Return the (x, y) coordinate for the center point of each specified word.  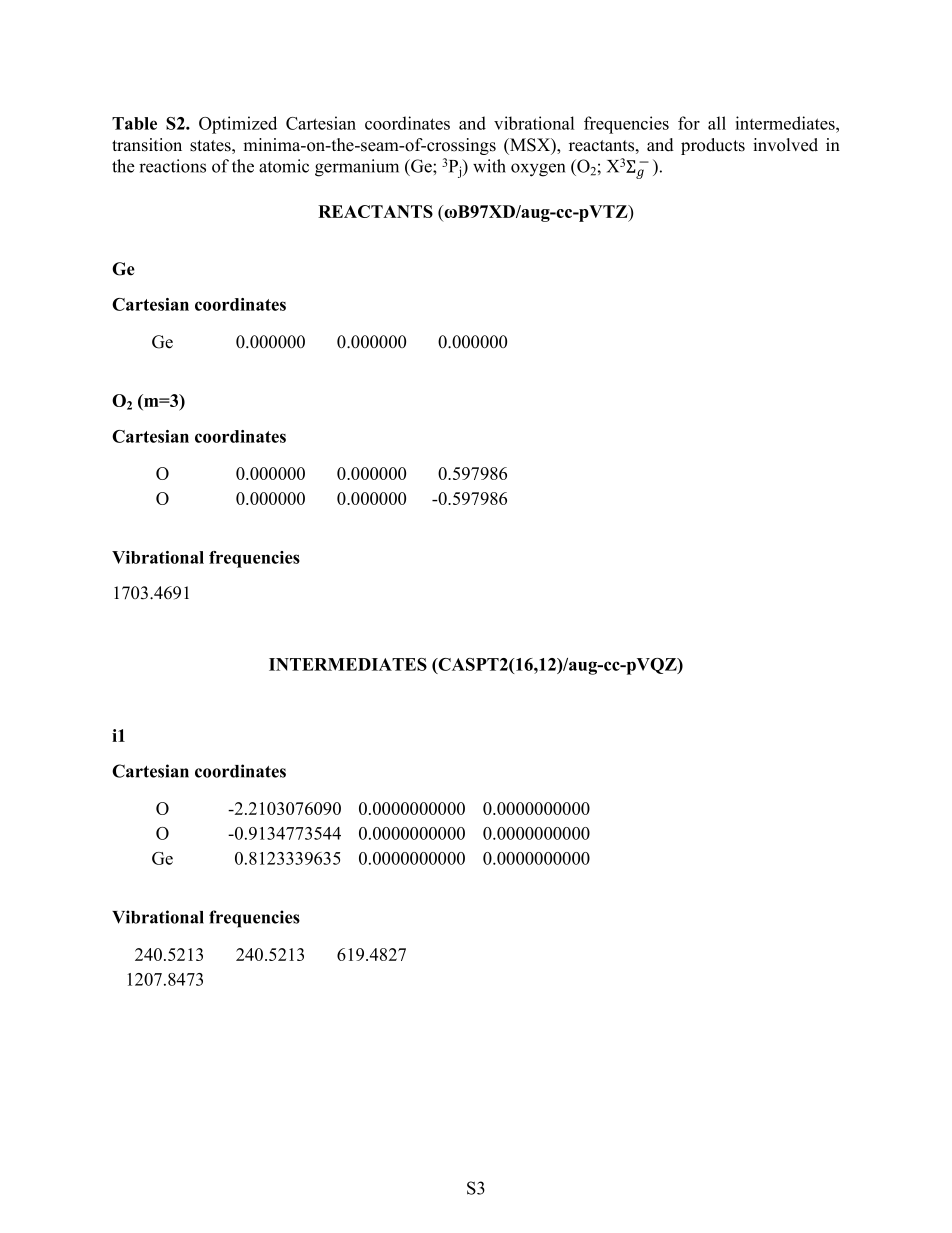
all (717, 123)
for (689, 123)
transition (147, 145)
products (713, 146)
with (489, 166)
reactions (172, 166)
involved (785, 145)
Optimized (238, 125)
